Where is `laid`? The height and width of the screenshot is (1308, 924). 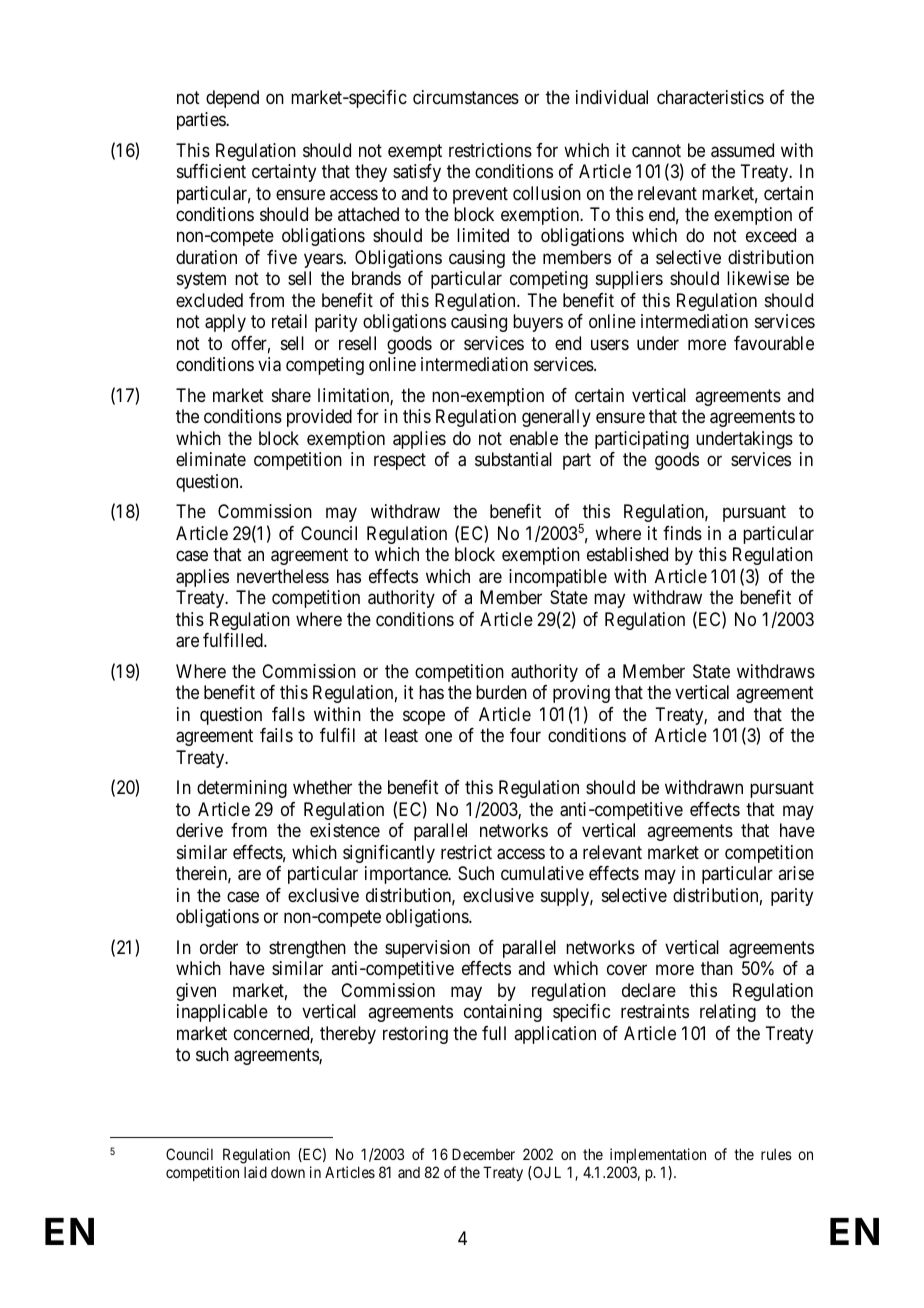 laid is located at coordinates (255, 1172).
